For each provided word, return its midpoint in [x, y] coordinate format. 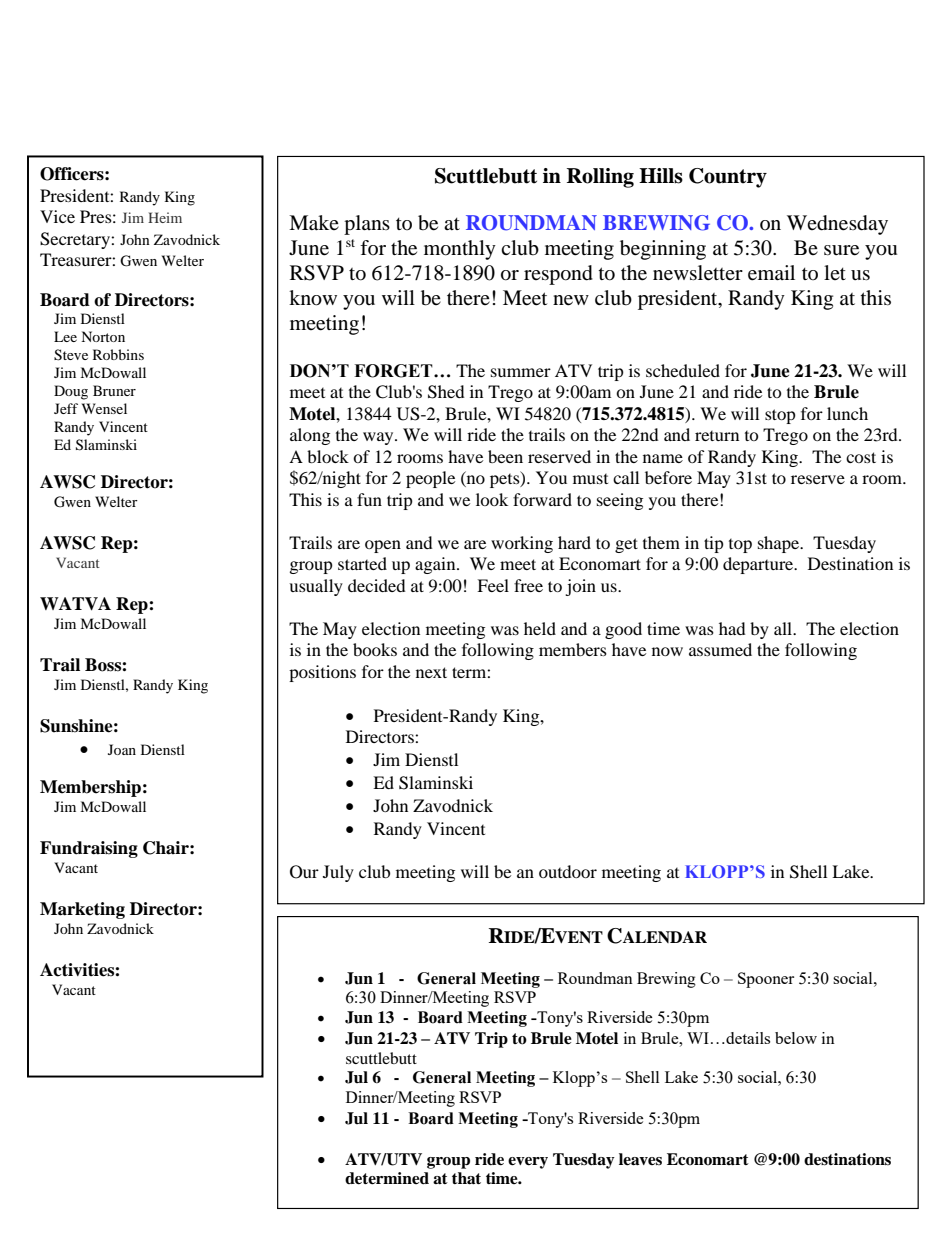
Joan [122, 749]
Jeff [66, 408]
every [528, 1163]
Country [728, 178]
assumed [720, 649]
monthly [460, 250]
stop [780, 416]
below [796, 1038]
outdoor [568, 871]
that [466, 1178]
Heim [165, 217]
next [431, 672]
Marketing [82, 910]
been [505, 456]
